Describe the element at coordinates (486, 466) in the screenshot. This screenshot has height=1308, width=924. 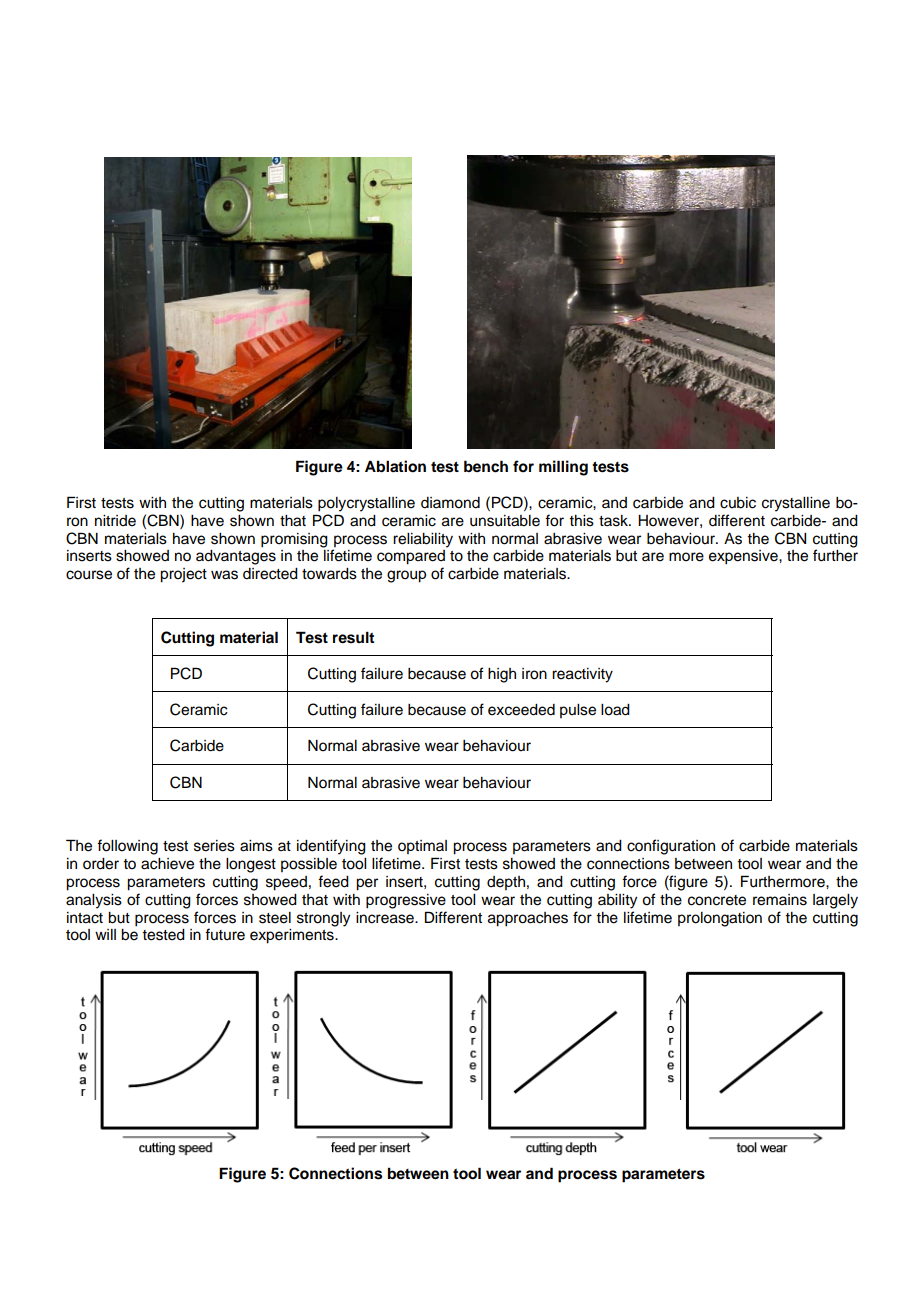
I see `bench` at that location.
